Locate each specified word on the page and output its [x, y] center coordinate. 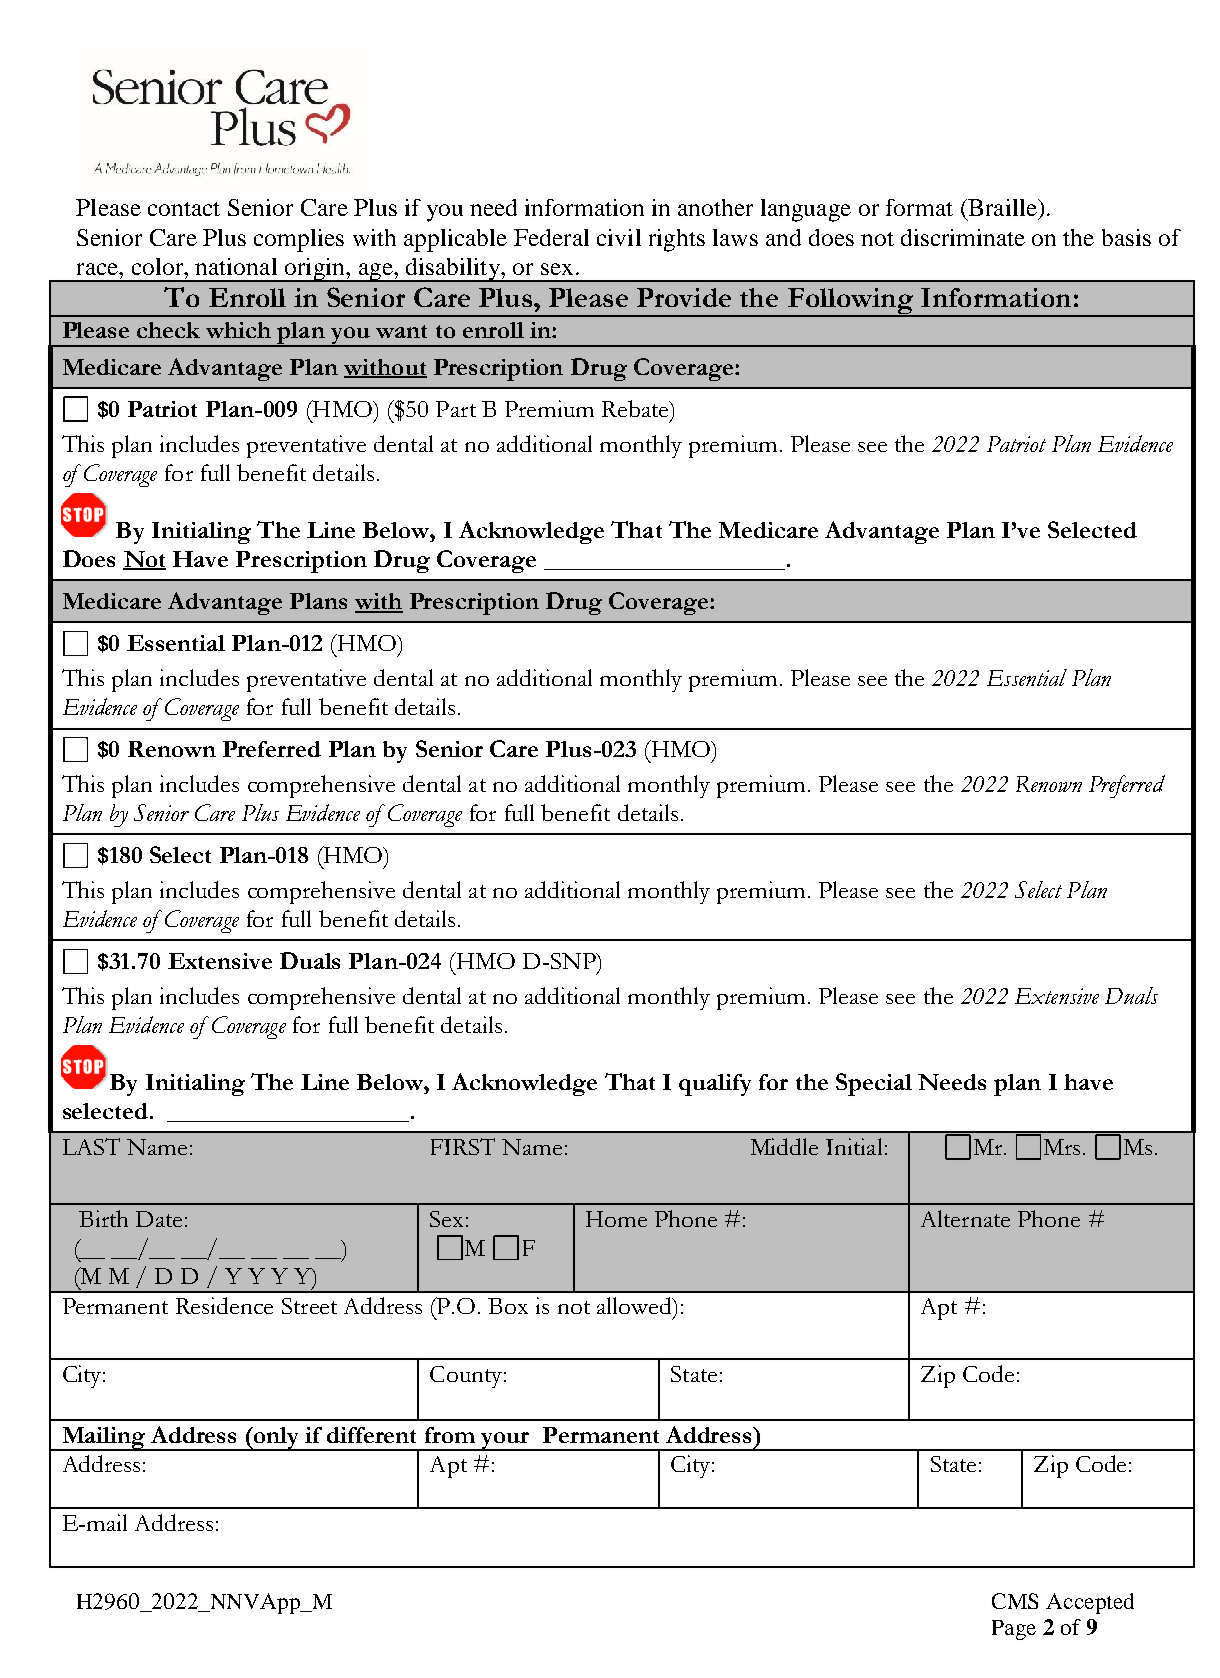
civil [619, 237]
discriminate [963, 237]
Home [616, 1219]
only [277, 1439]
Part [456, 409]
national [236, 266]
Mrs [1062, 1147]
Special [874, 1084]
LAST [91, 1146]
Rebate [636, 408]
